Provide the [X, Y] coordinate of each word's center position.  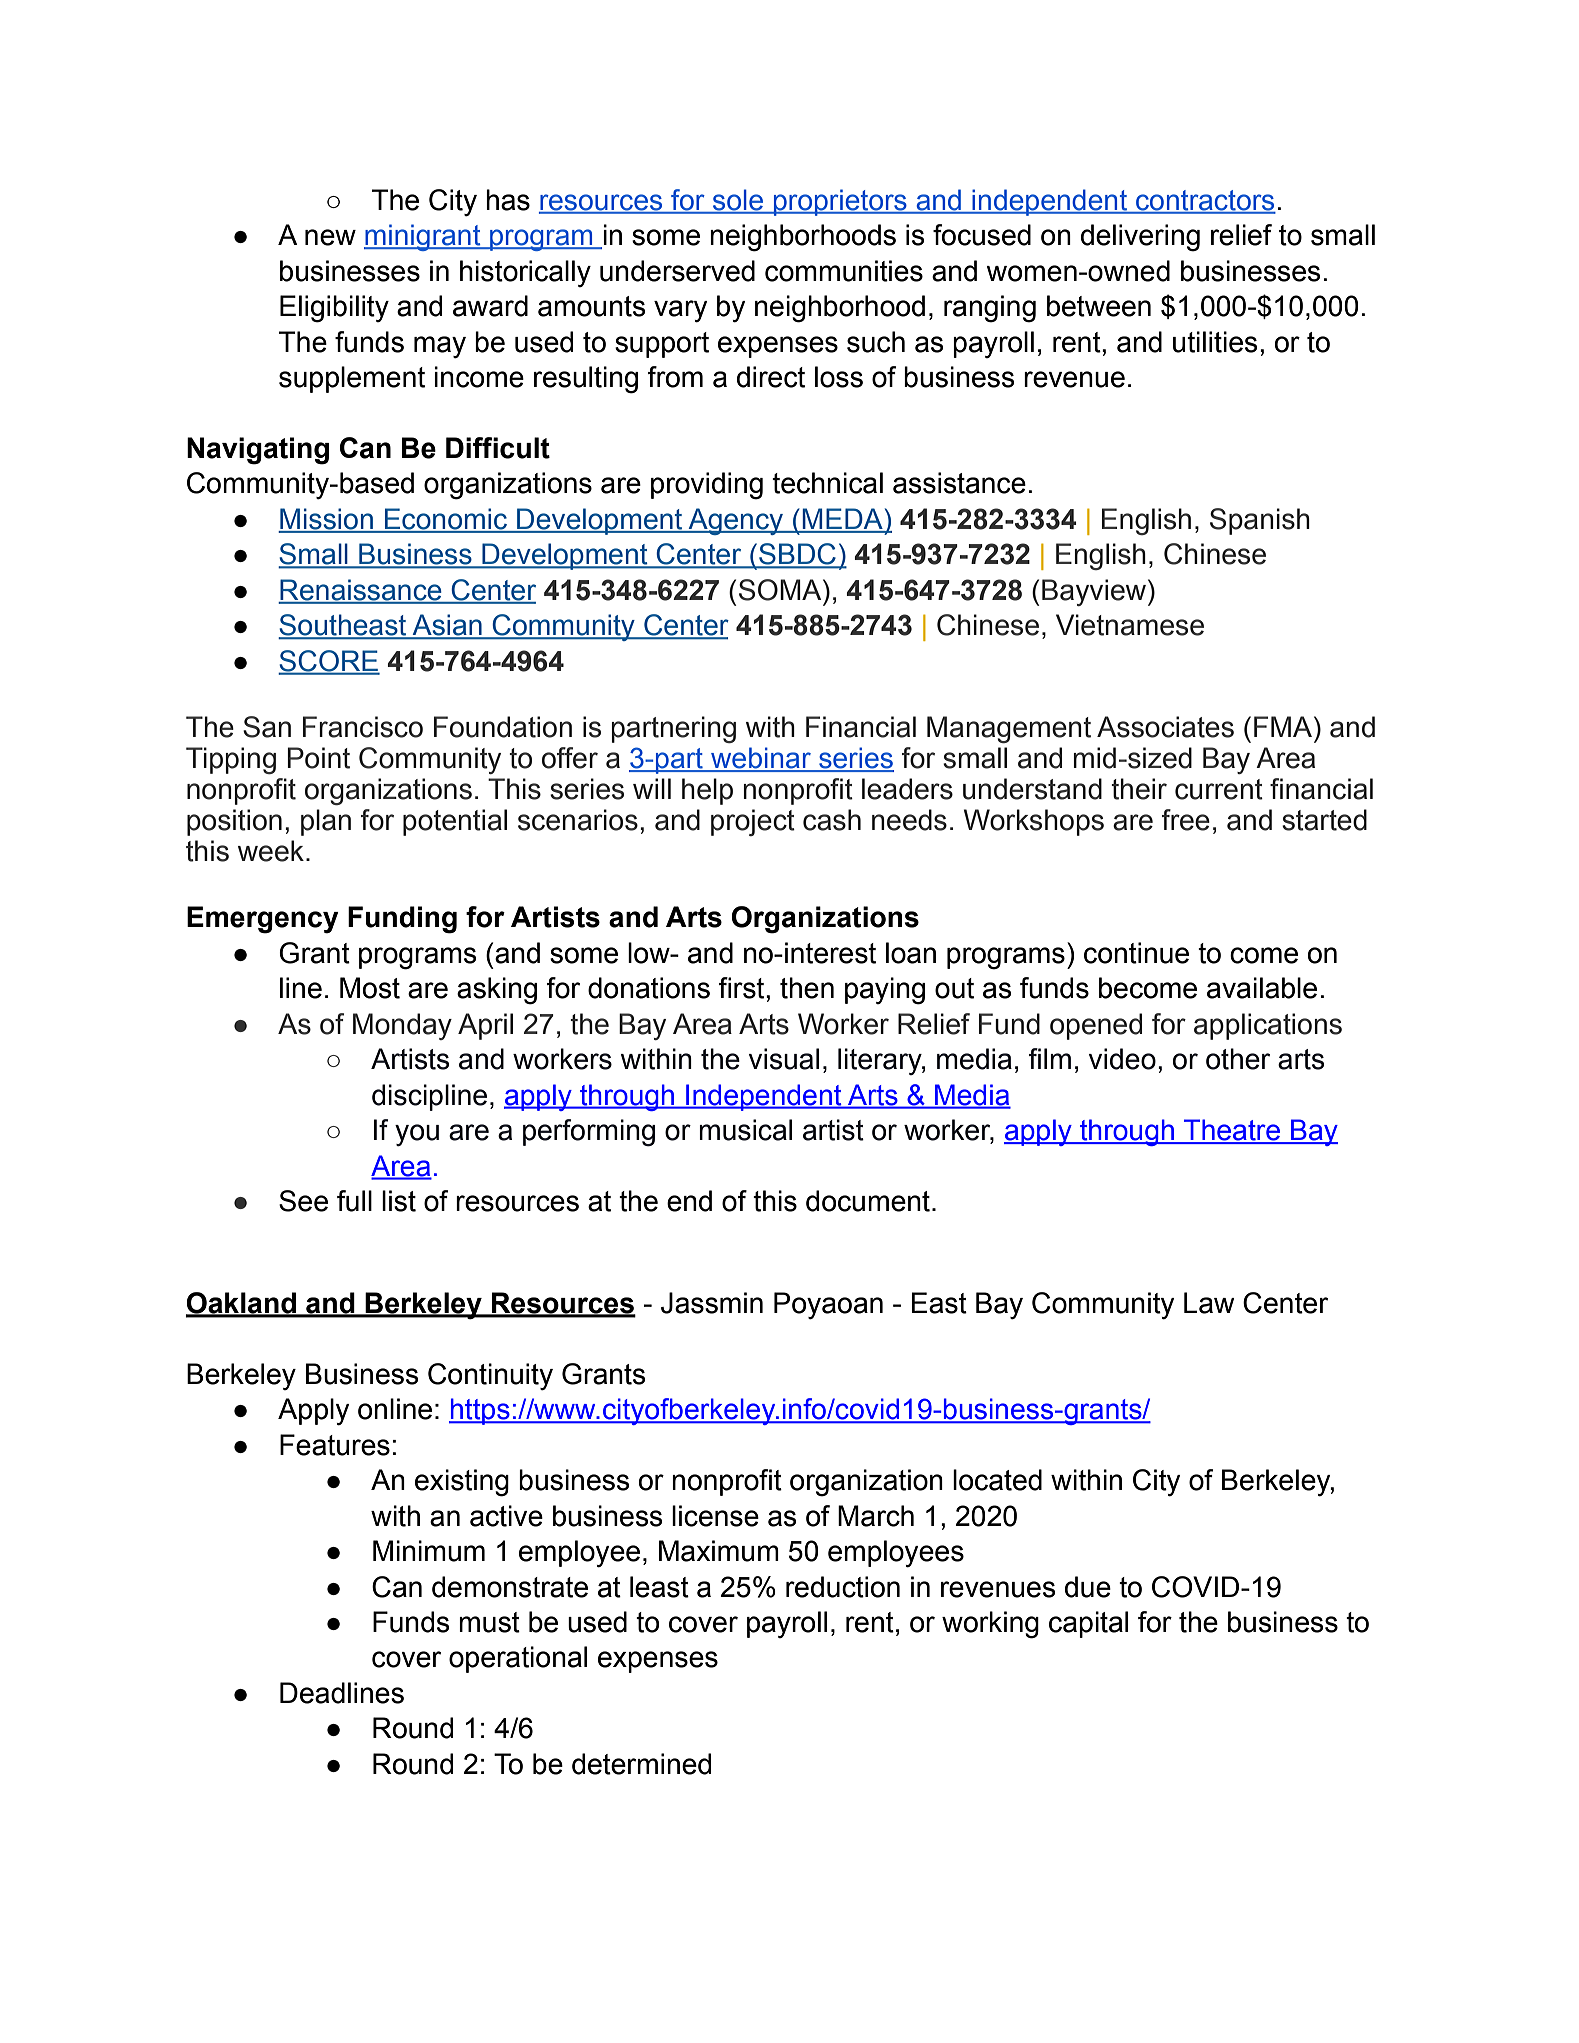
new [330, 237]
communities [844, 271]
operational [518, 1659]
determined [642, 1764]
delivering [1140, 238]
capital [1088, 1624]
